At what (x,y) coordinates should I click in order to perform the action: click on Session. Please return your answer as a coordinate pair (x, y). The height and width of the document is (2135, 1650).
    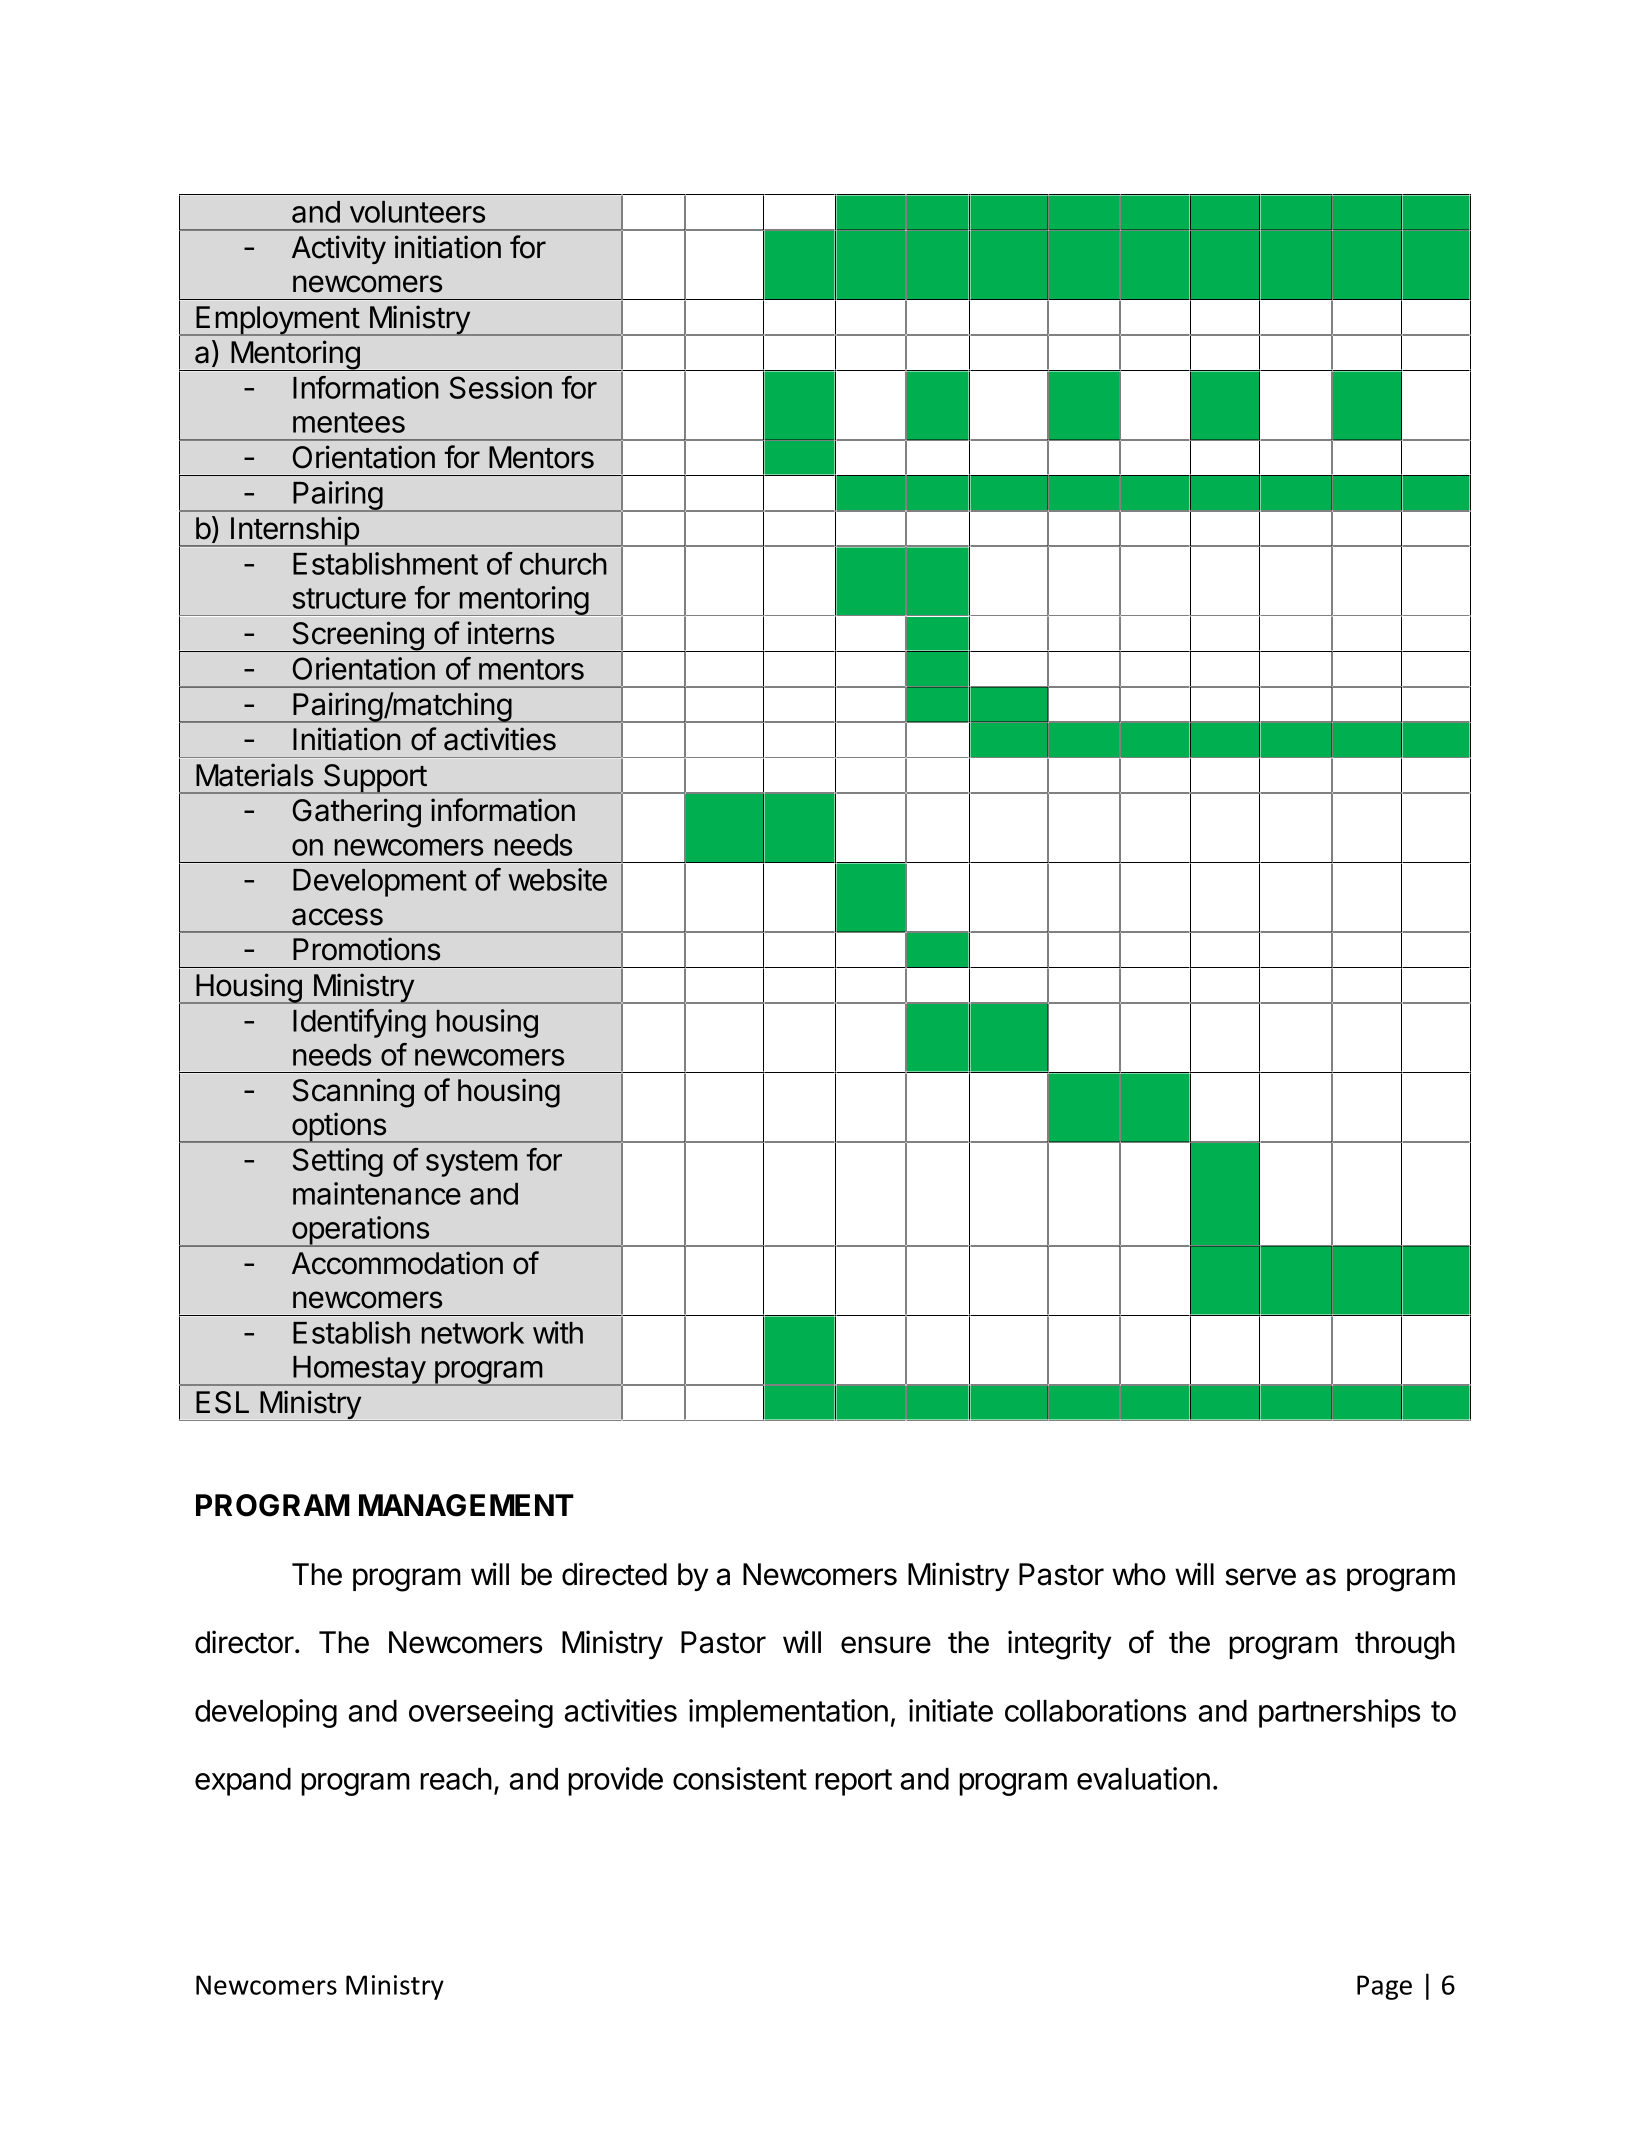
    Looking at the image, I should click on (501, 387).
